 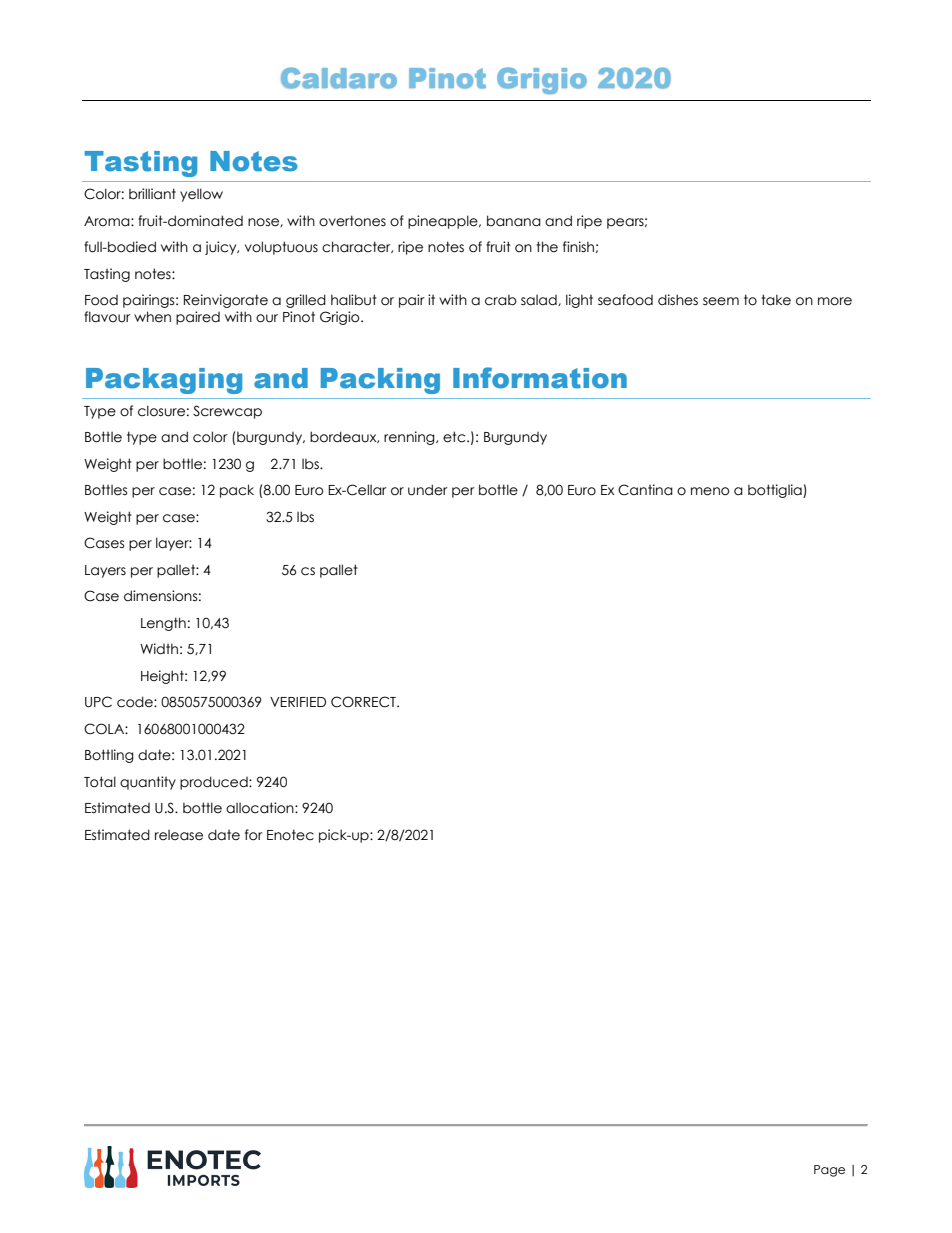 What do you see at coordinates (215, 783) in the screenshot?
I see `produced` at bounding box center [215, 783].
